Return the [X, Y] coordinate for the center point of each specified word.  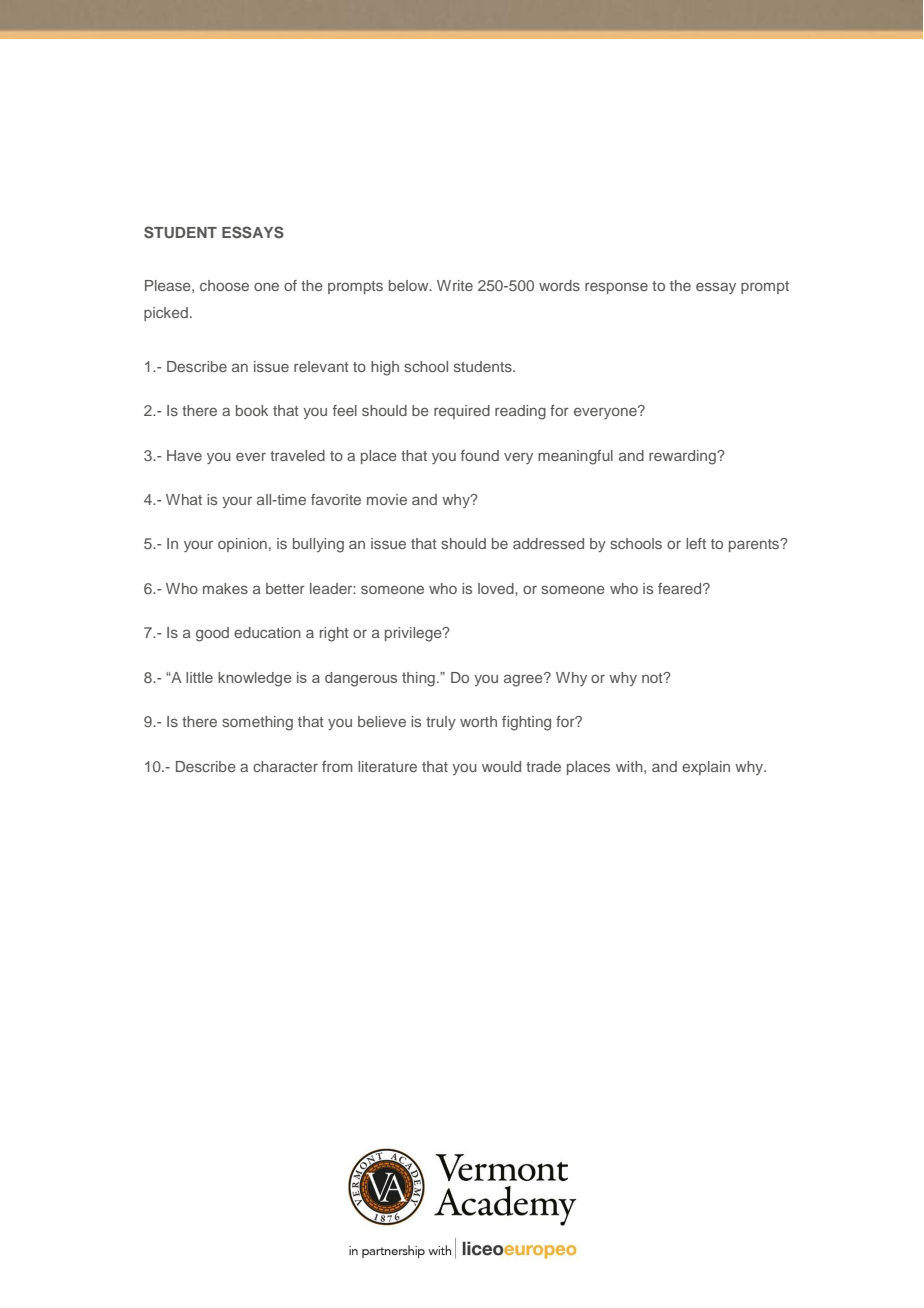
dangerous [361, 679]
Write [455, 285]
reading [520, 412]
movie [387, 499]
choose [224, 285]
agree [524, 680]
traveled [297, 455]
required [462, 412]
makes [225, 588]
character [285, 766]
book [252, 410]
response [616, 288]
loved [497, 588]
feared [681, 588]
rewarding [683, 457]
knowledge [255, 679]
